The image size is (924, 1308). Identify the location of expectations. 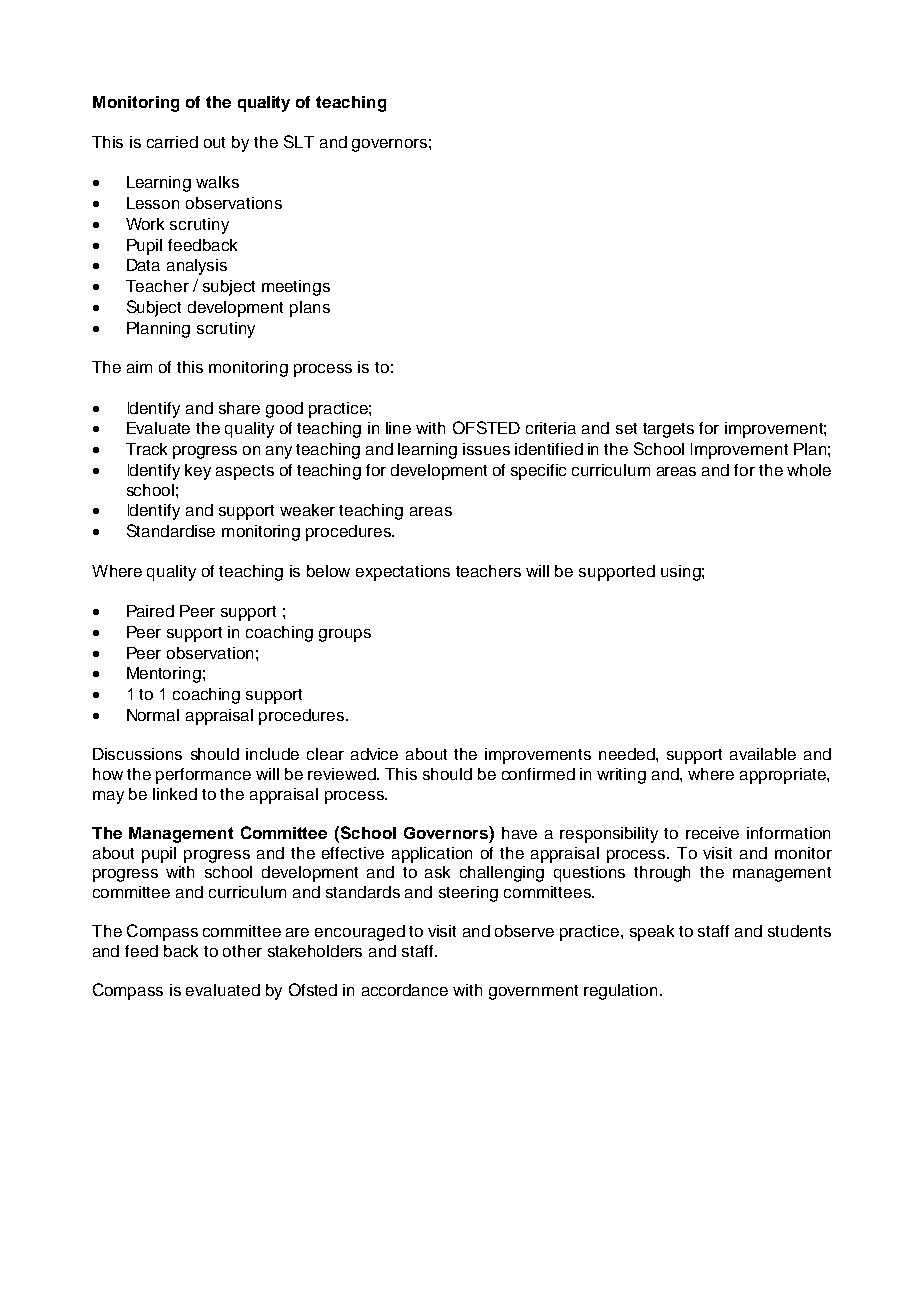
(403, 573).
